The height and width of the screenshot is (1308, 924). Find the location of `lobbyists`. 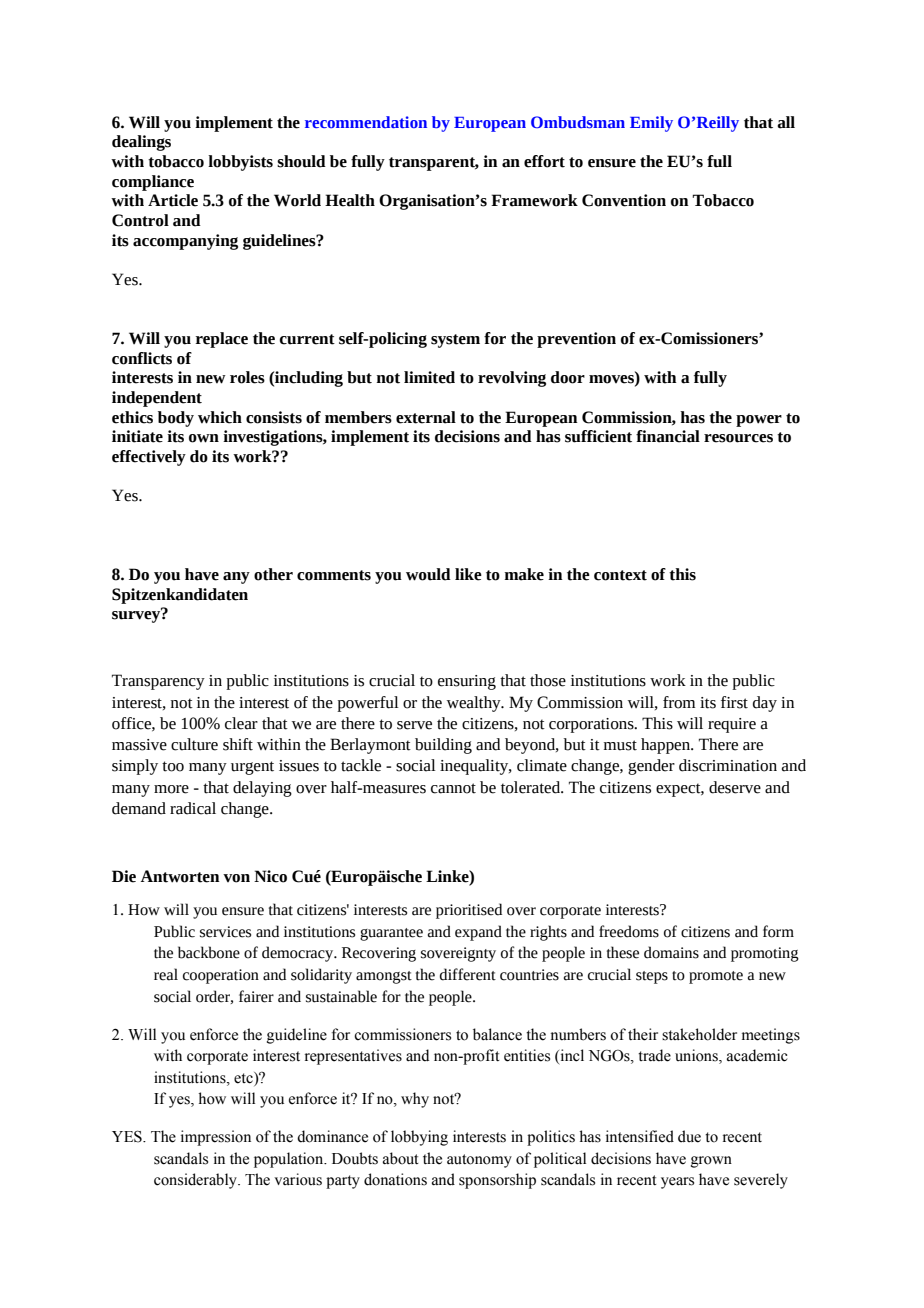

lobbyists is located at coordinates (240, 163).
